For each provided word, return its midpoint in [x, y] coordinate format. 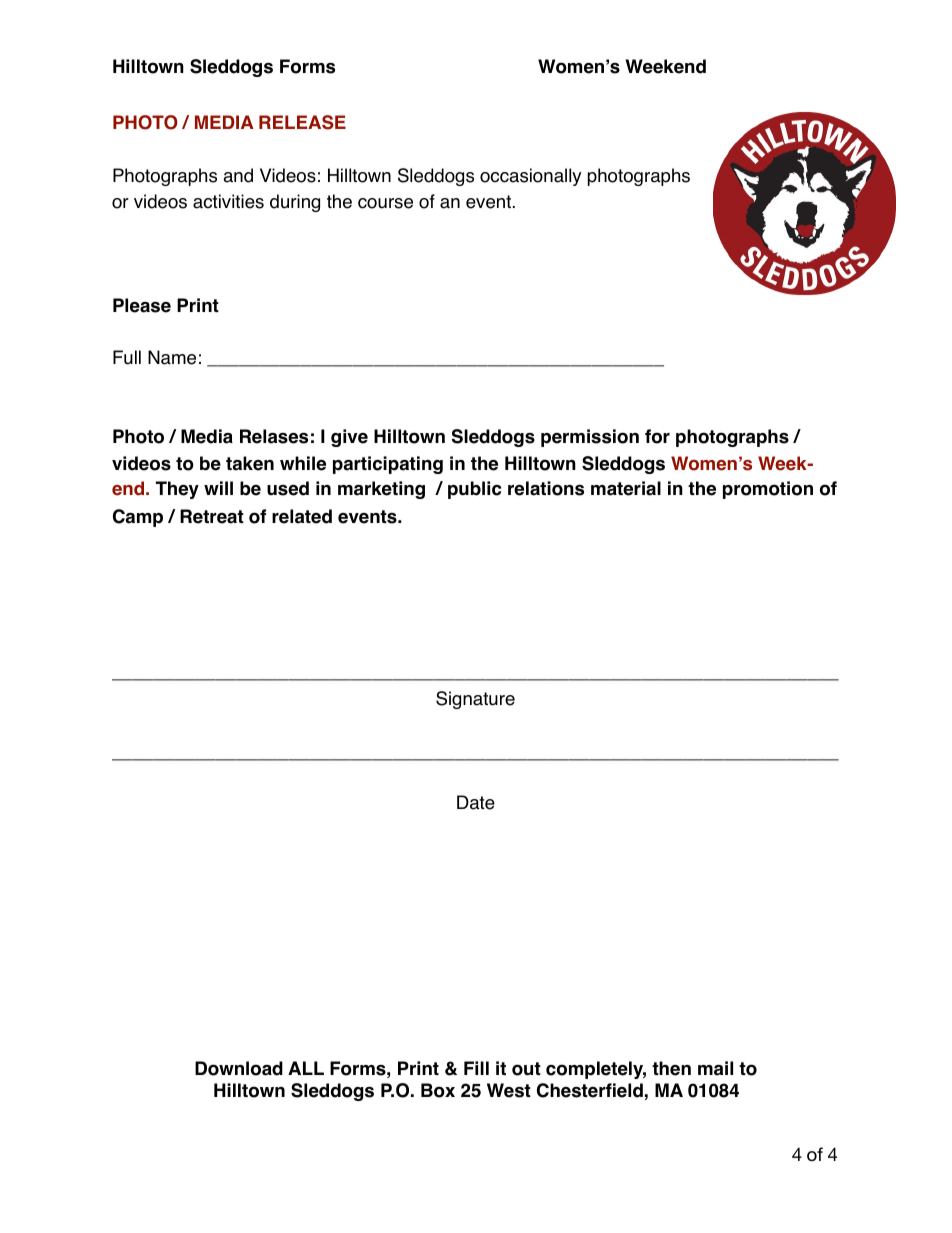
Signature [475, 700]
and [238, 175]
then [671, 1068]
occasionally [530, 177]
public [474, 490]
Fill [476, 1068]
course [385, 203]
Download [239, 1068]
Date [476, 802]
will [218, 488]
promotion [768, 490]
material [626, 488]
